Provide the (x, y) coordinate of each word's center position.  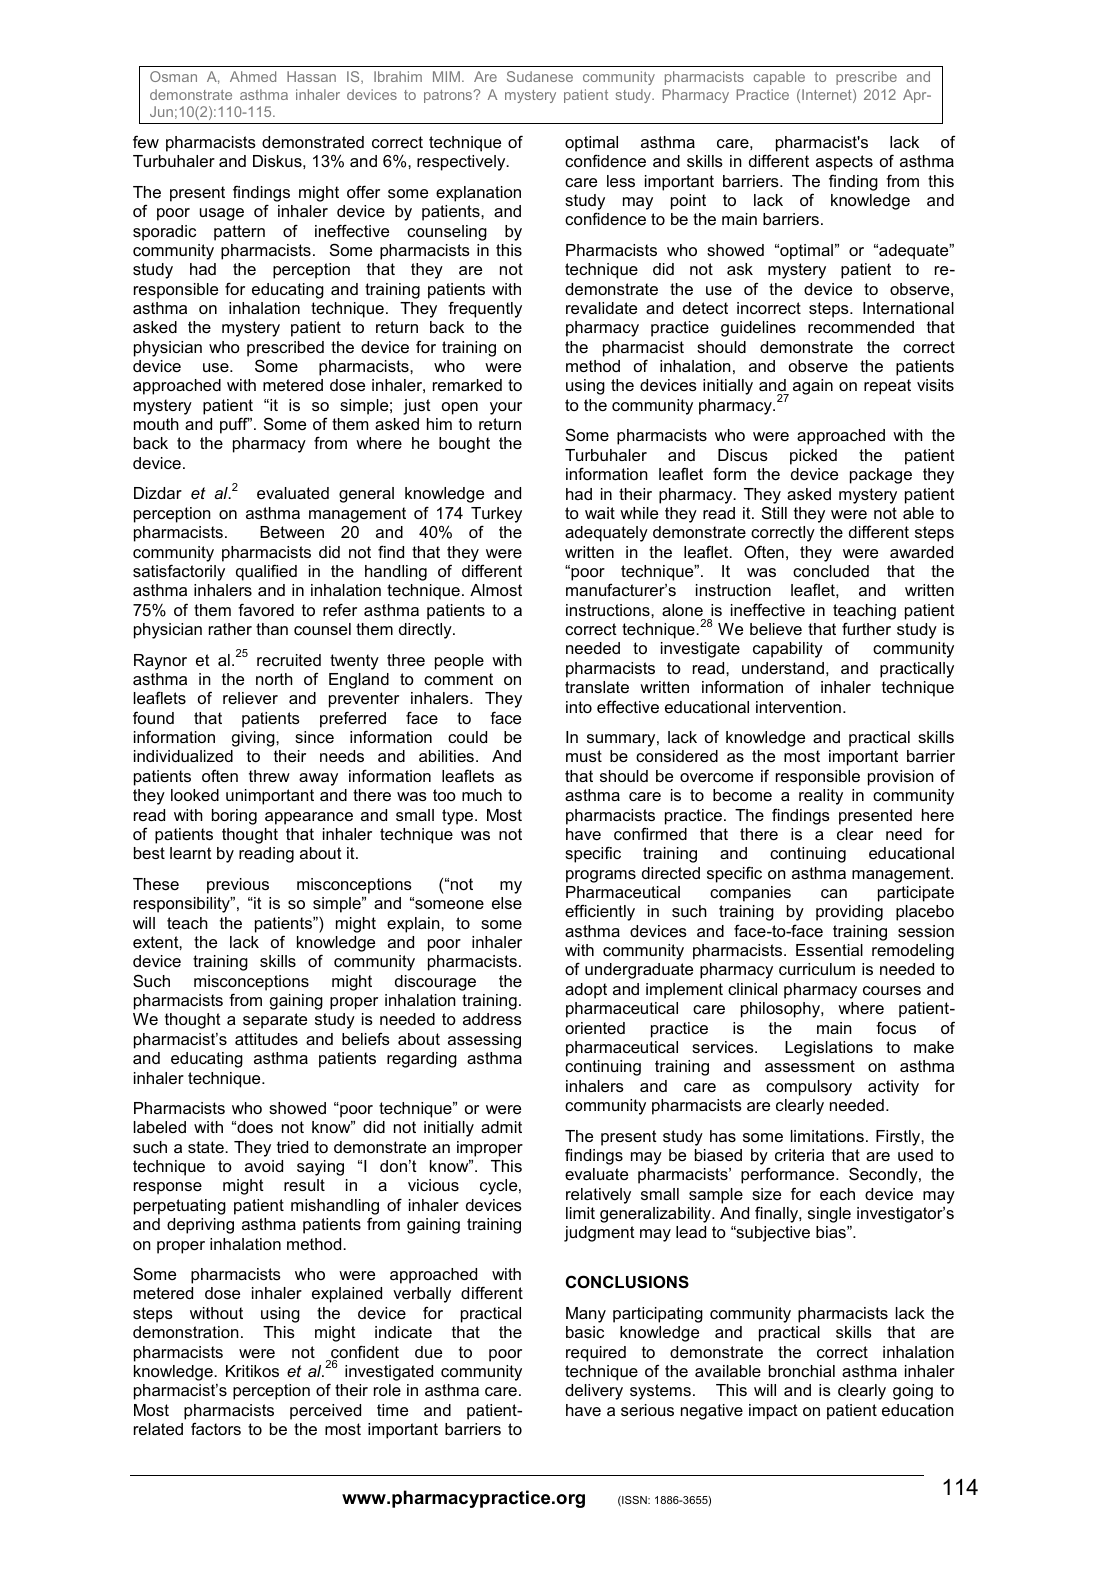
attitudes (266, 1039)
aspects (844, 163)
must (584, 756)
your (506, 408)
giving (254, 739)
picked (813, 457)
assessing (484, 1041)
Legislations (829, 1049)
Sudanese (540, 76)
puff (235, 425)
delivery (594, 1392)
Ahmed (253, 76)
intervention (798, 707)
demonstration (186, 1332)
